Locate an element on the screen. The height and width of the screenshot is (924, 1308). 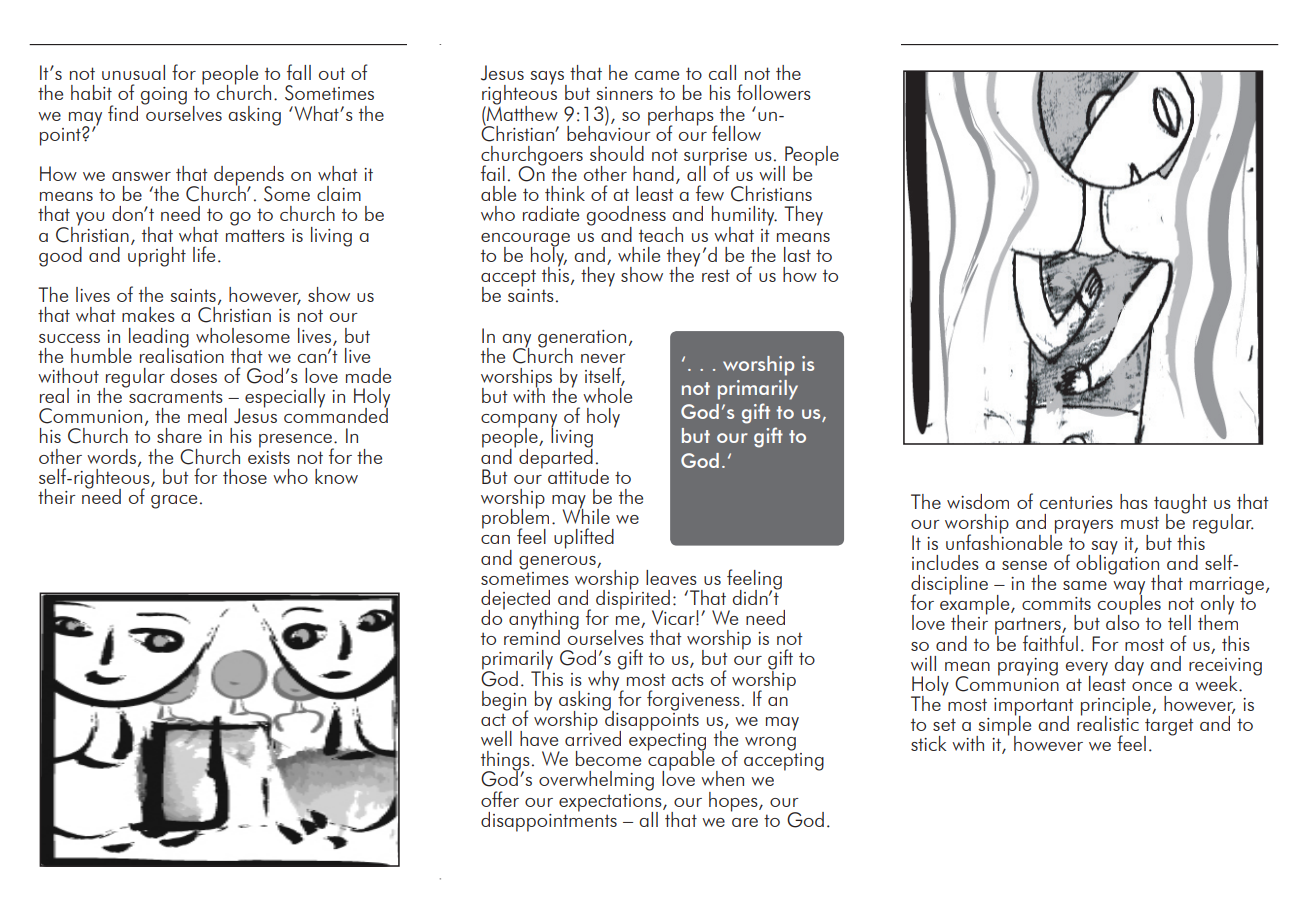
offer is located at coordinates (500, 799).
